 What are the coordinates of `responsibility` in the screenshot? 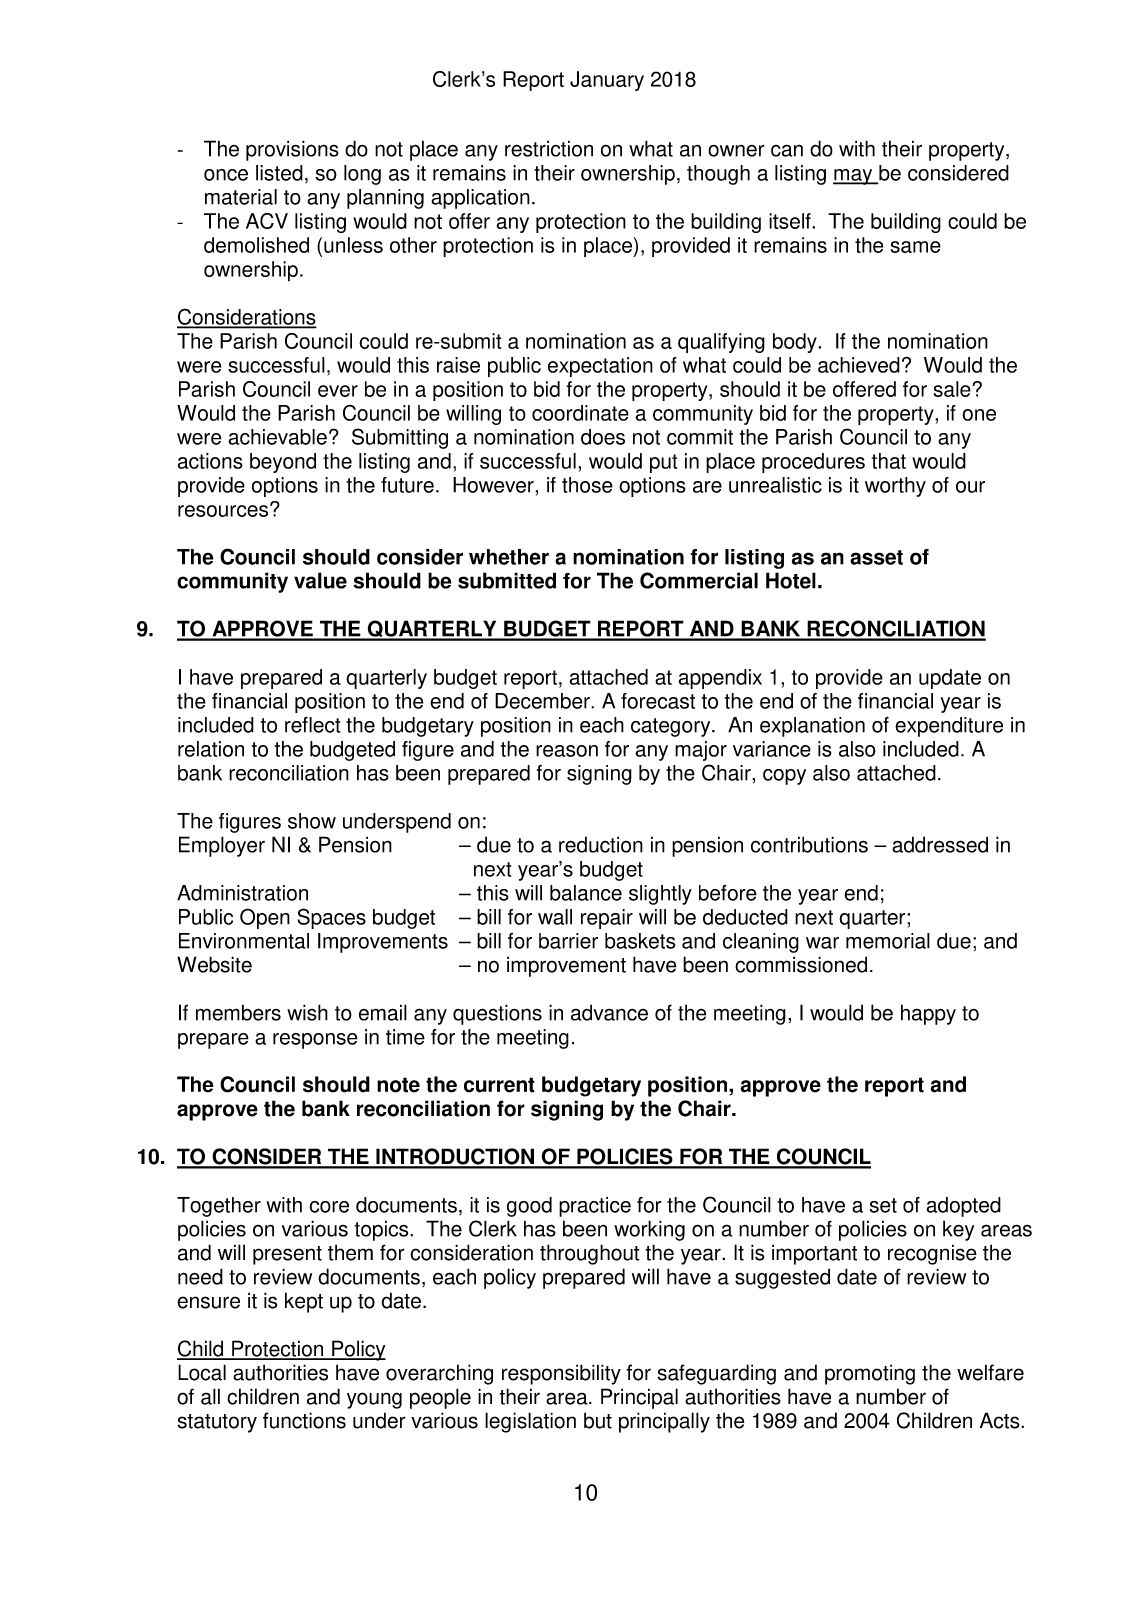 It's located at (561, 1374).
